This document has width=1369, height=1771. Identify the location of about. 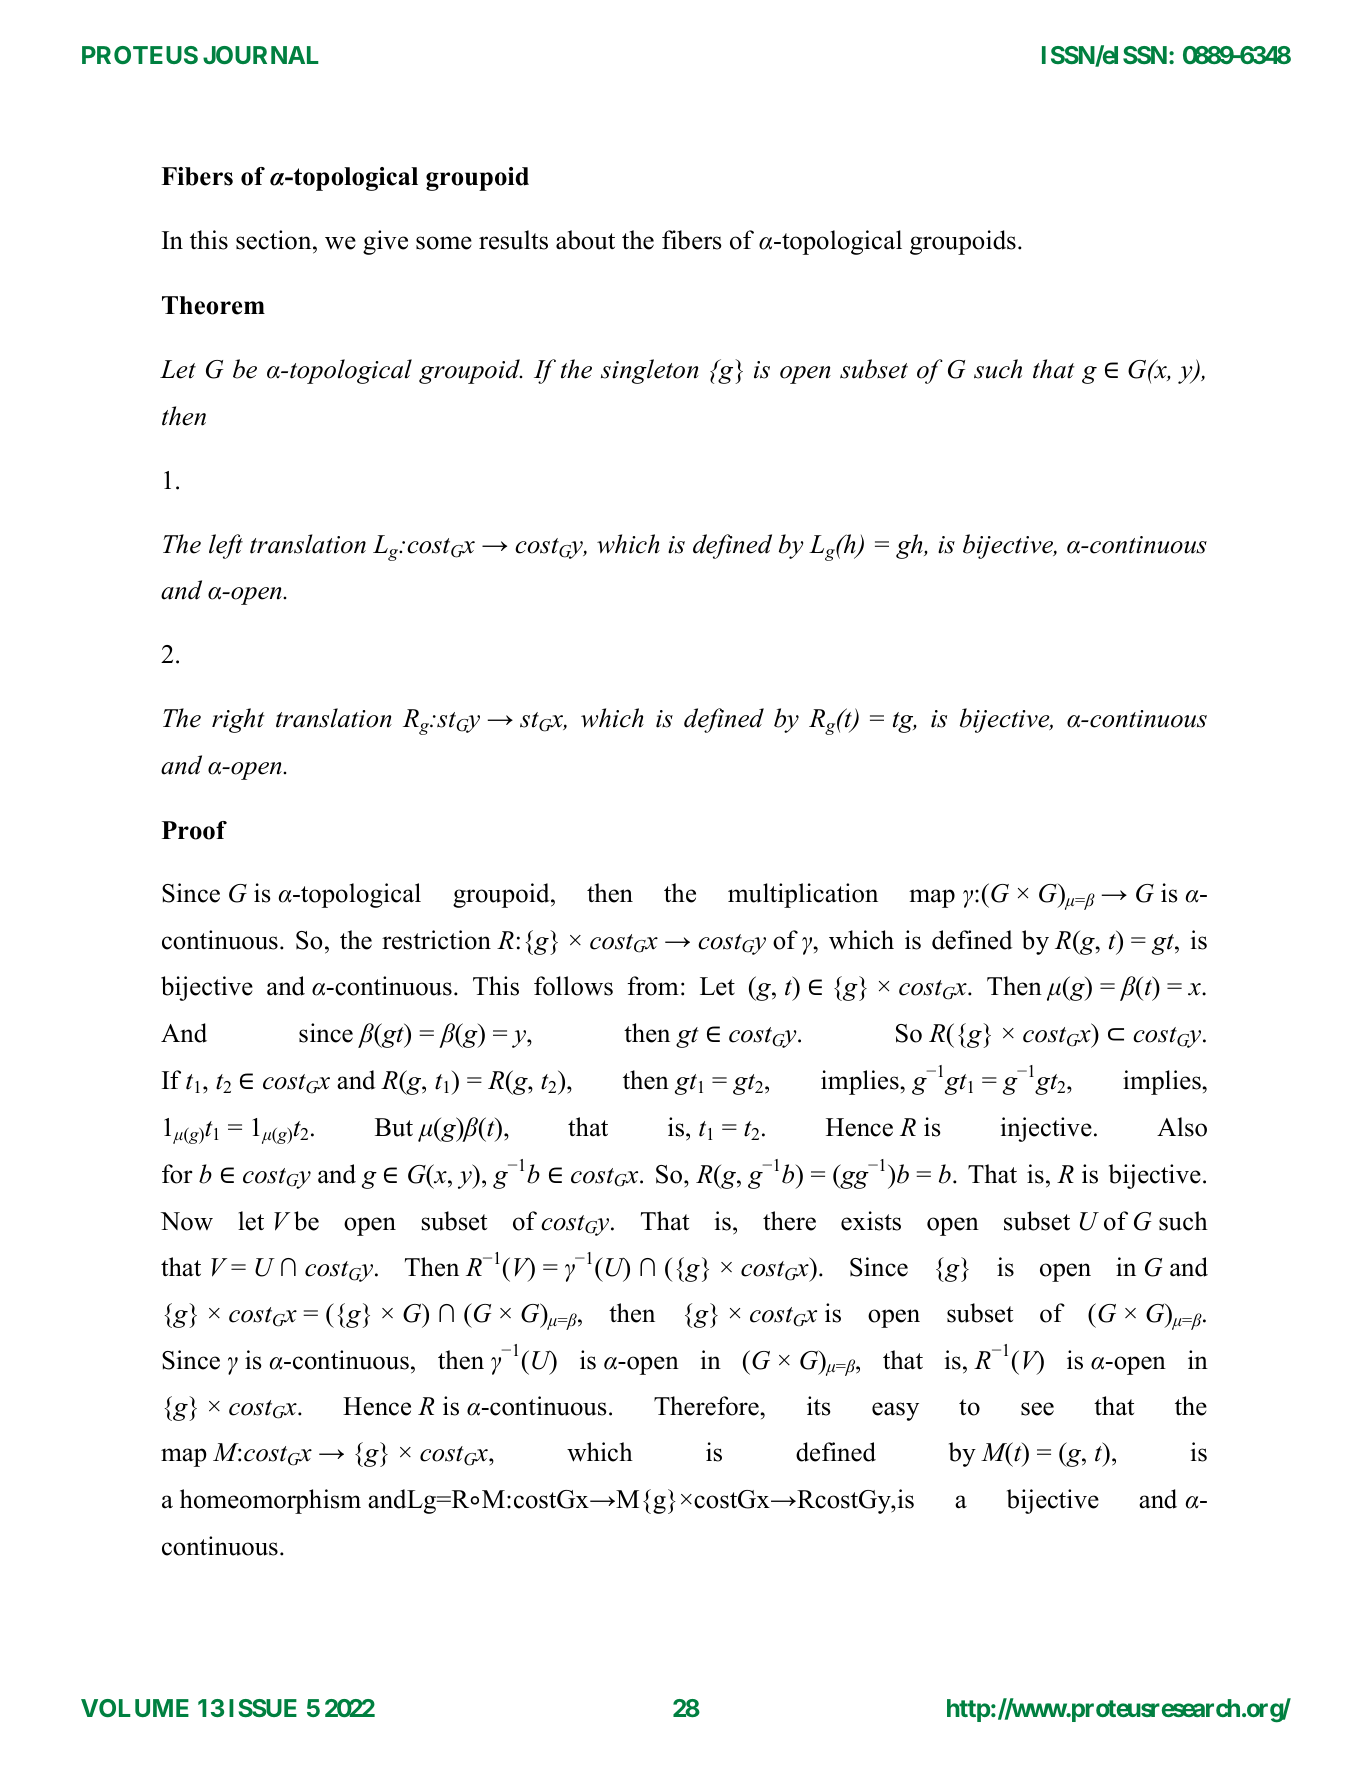
(585, 240).
